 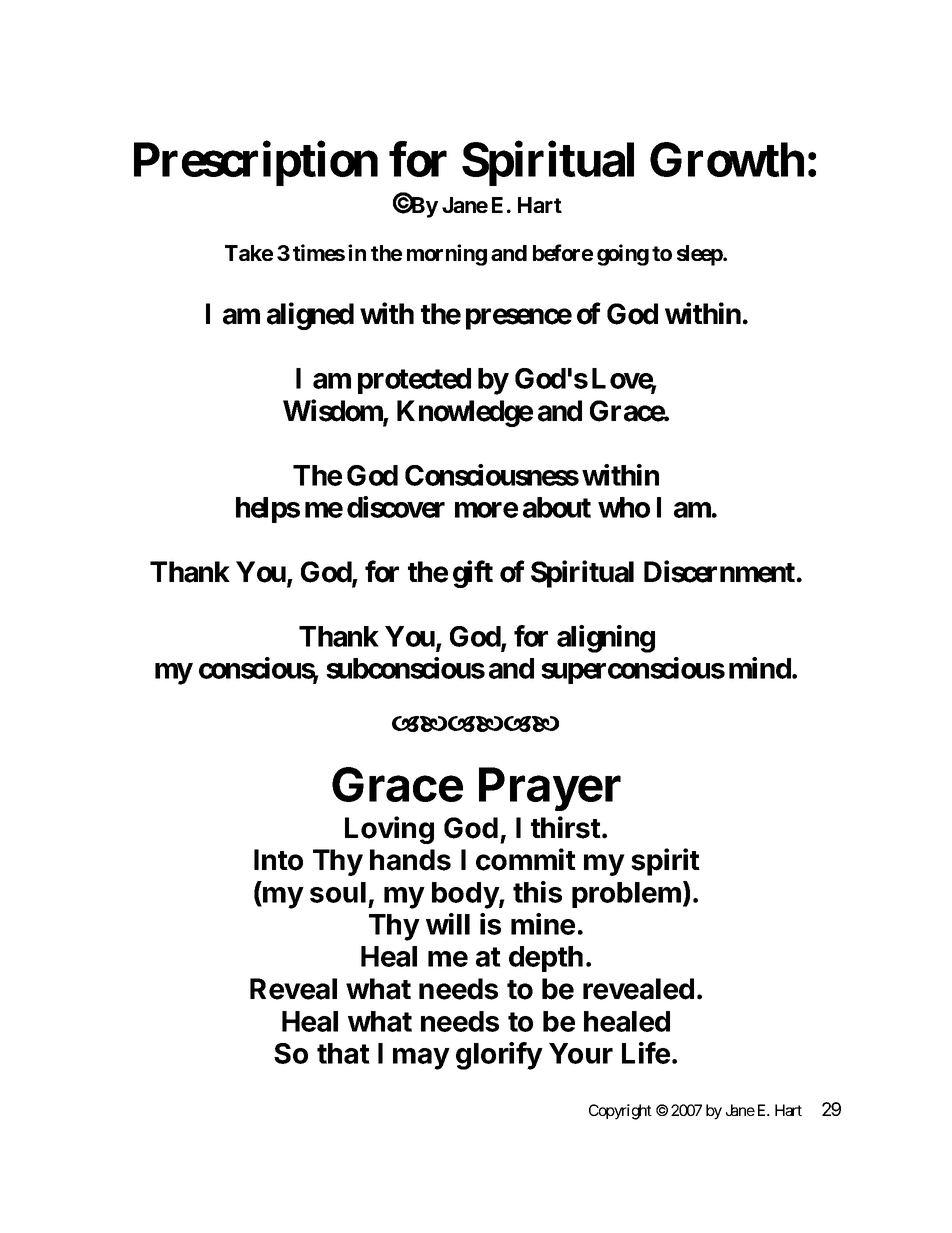 I want to click on problem, so click(x=626, y=895).
